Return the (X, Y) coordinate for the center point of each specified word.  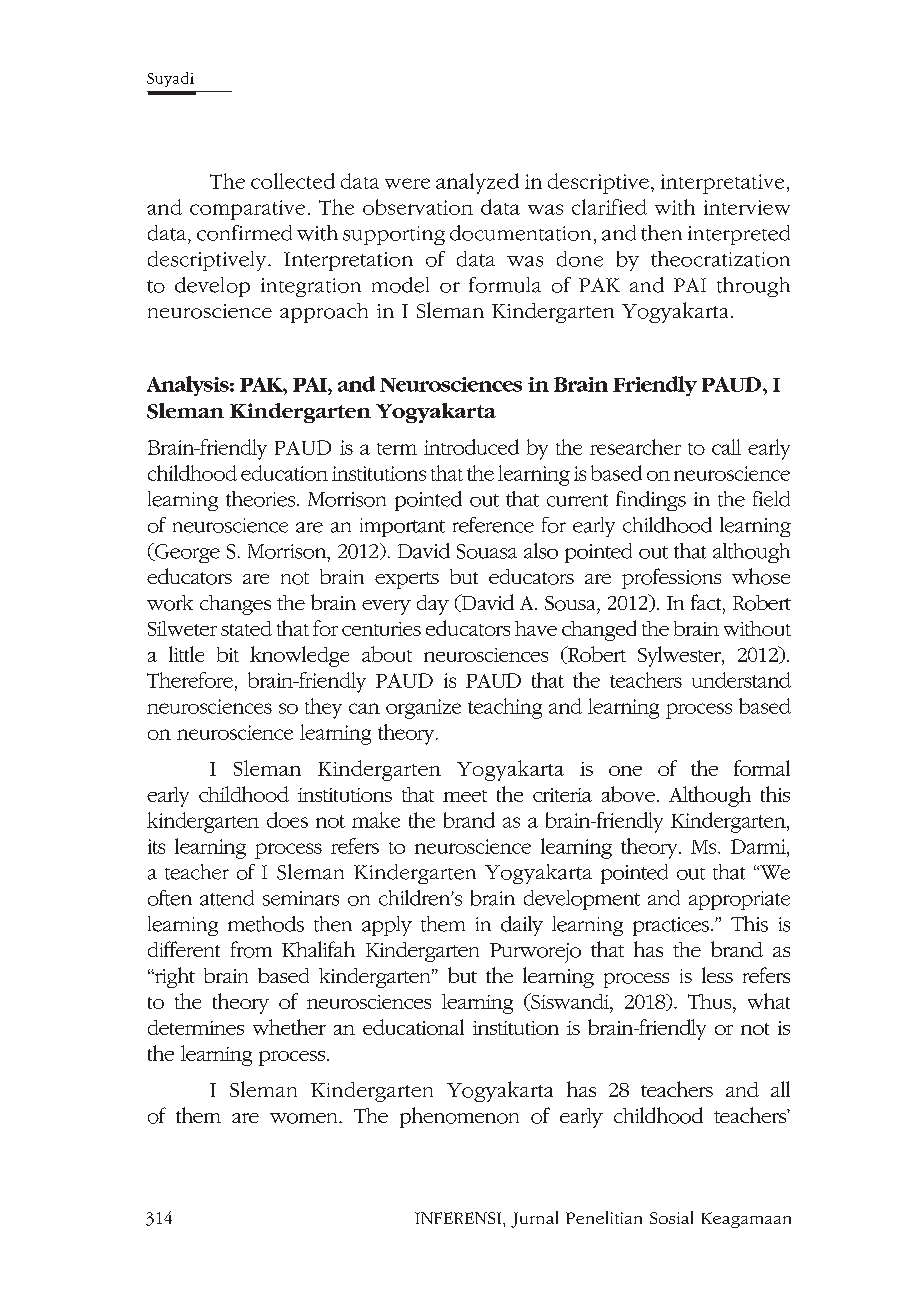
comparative (247, 210)
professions (671, 578)
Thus (711, 1001)
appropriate (739, 900)
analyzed (477, 183)
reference (493, 525)
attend (227, 898)
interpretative (722, 184)
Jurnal (534, 1219)
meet (465, 796)
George (186, 553)
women (305, 1118)
